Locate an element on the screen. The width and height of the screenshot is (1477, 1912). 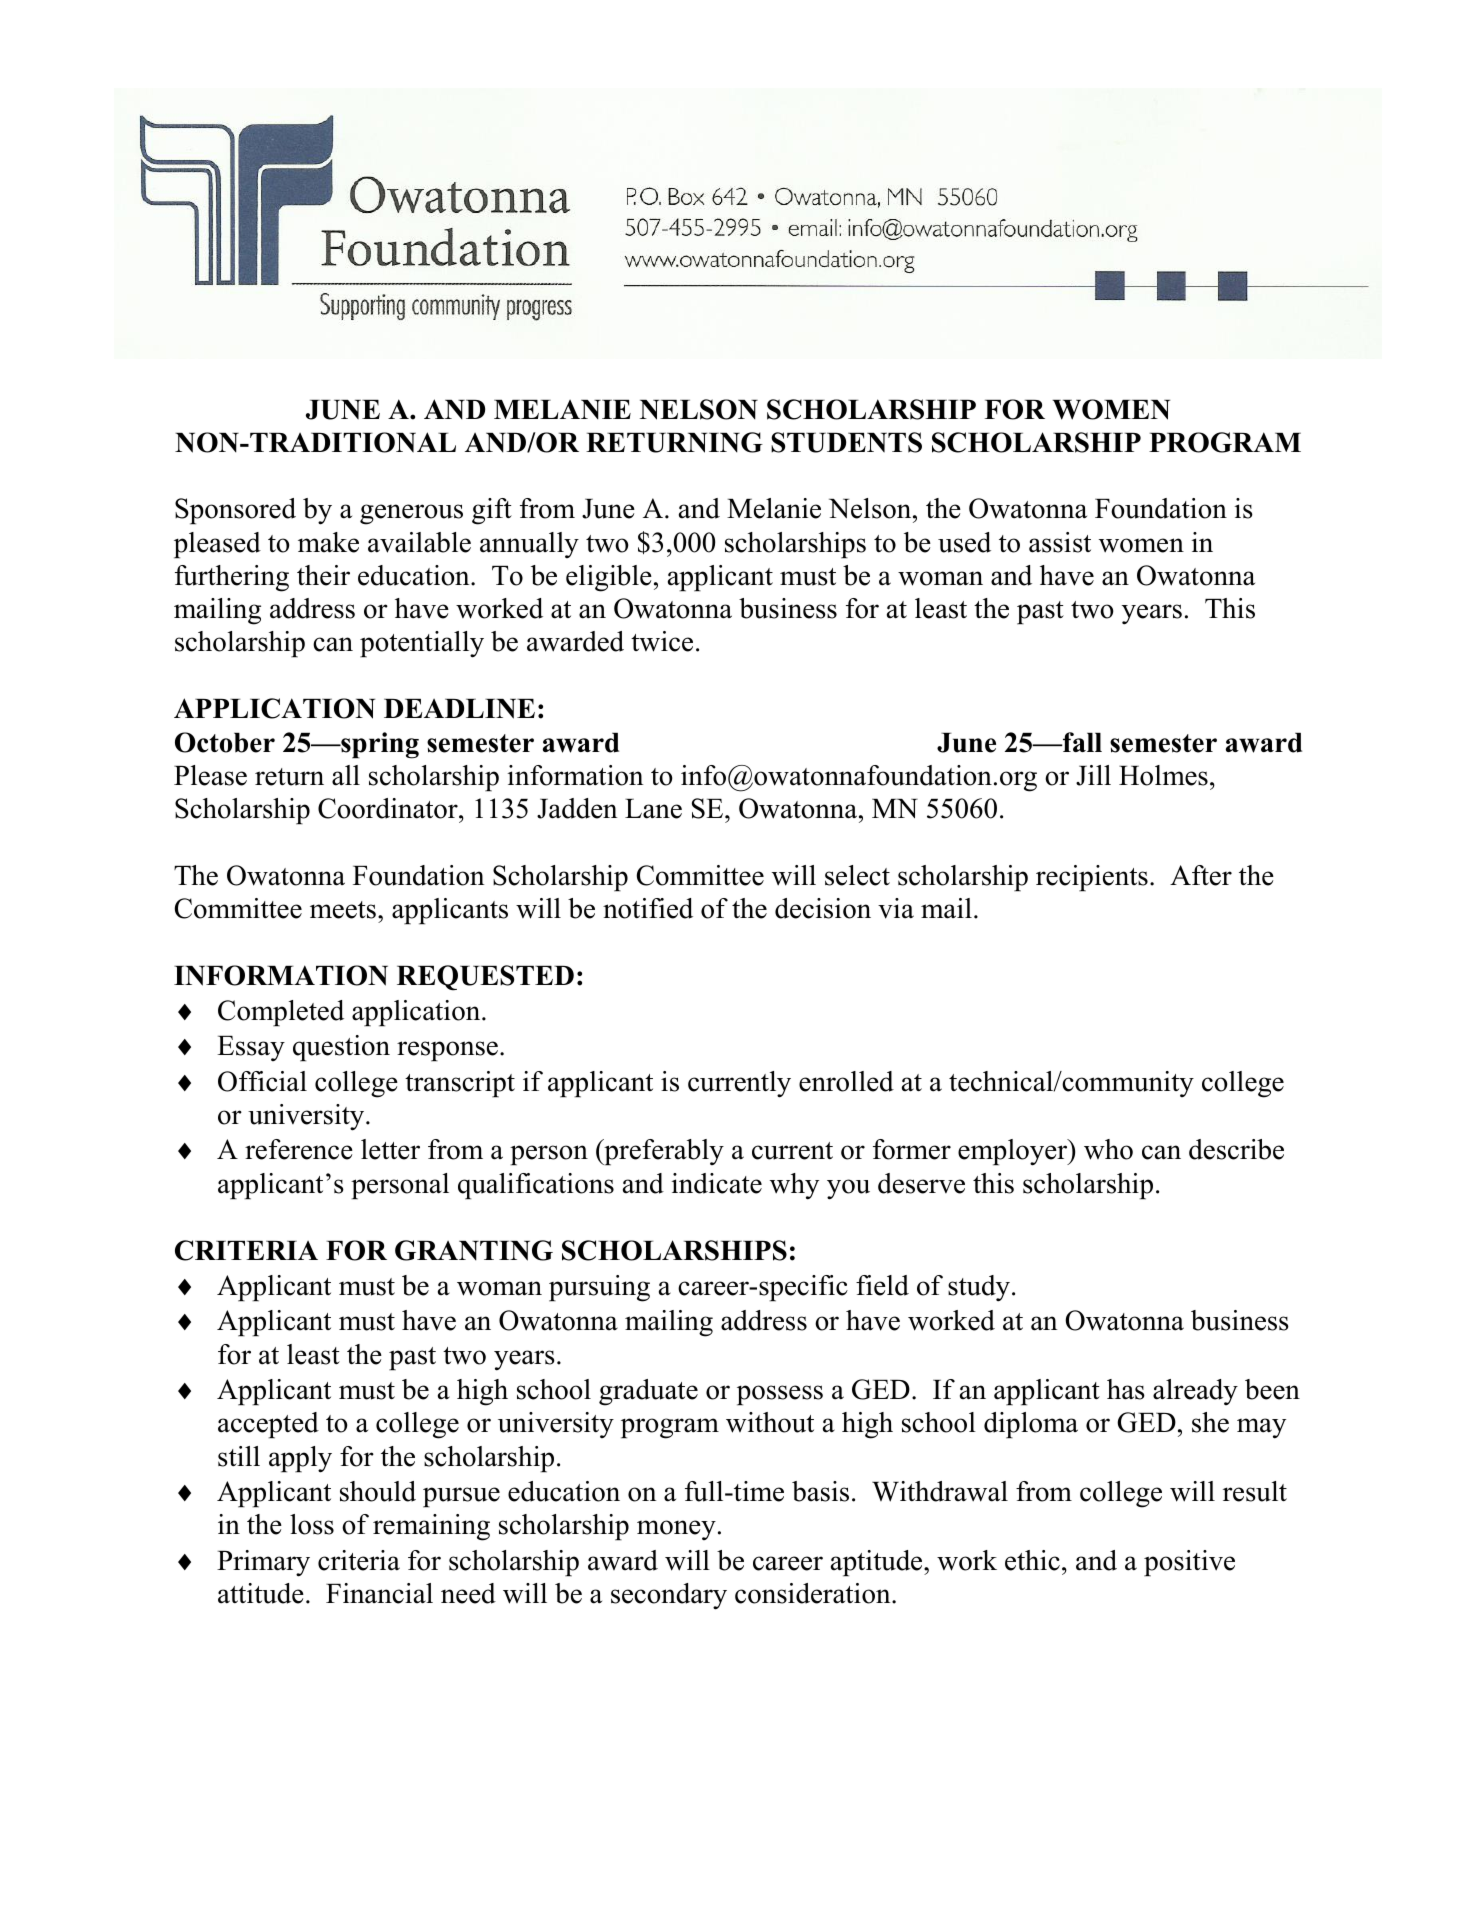
STUDENTS is located at coordinates (846, 442).
